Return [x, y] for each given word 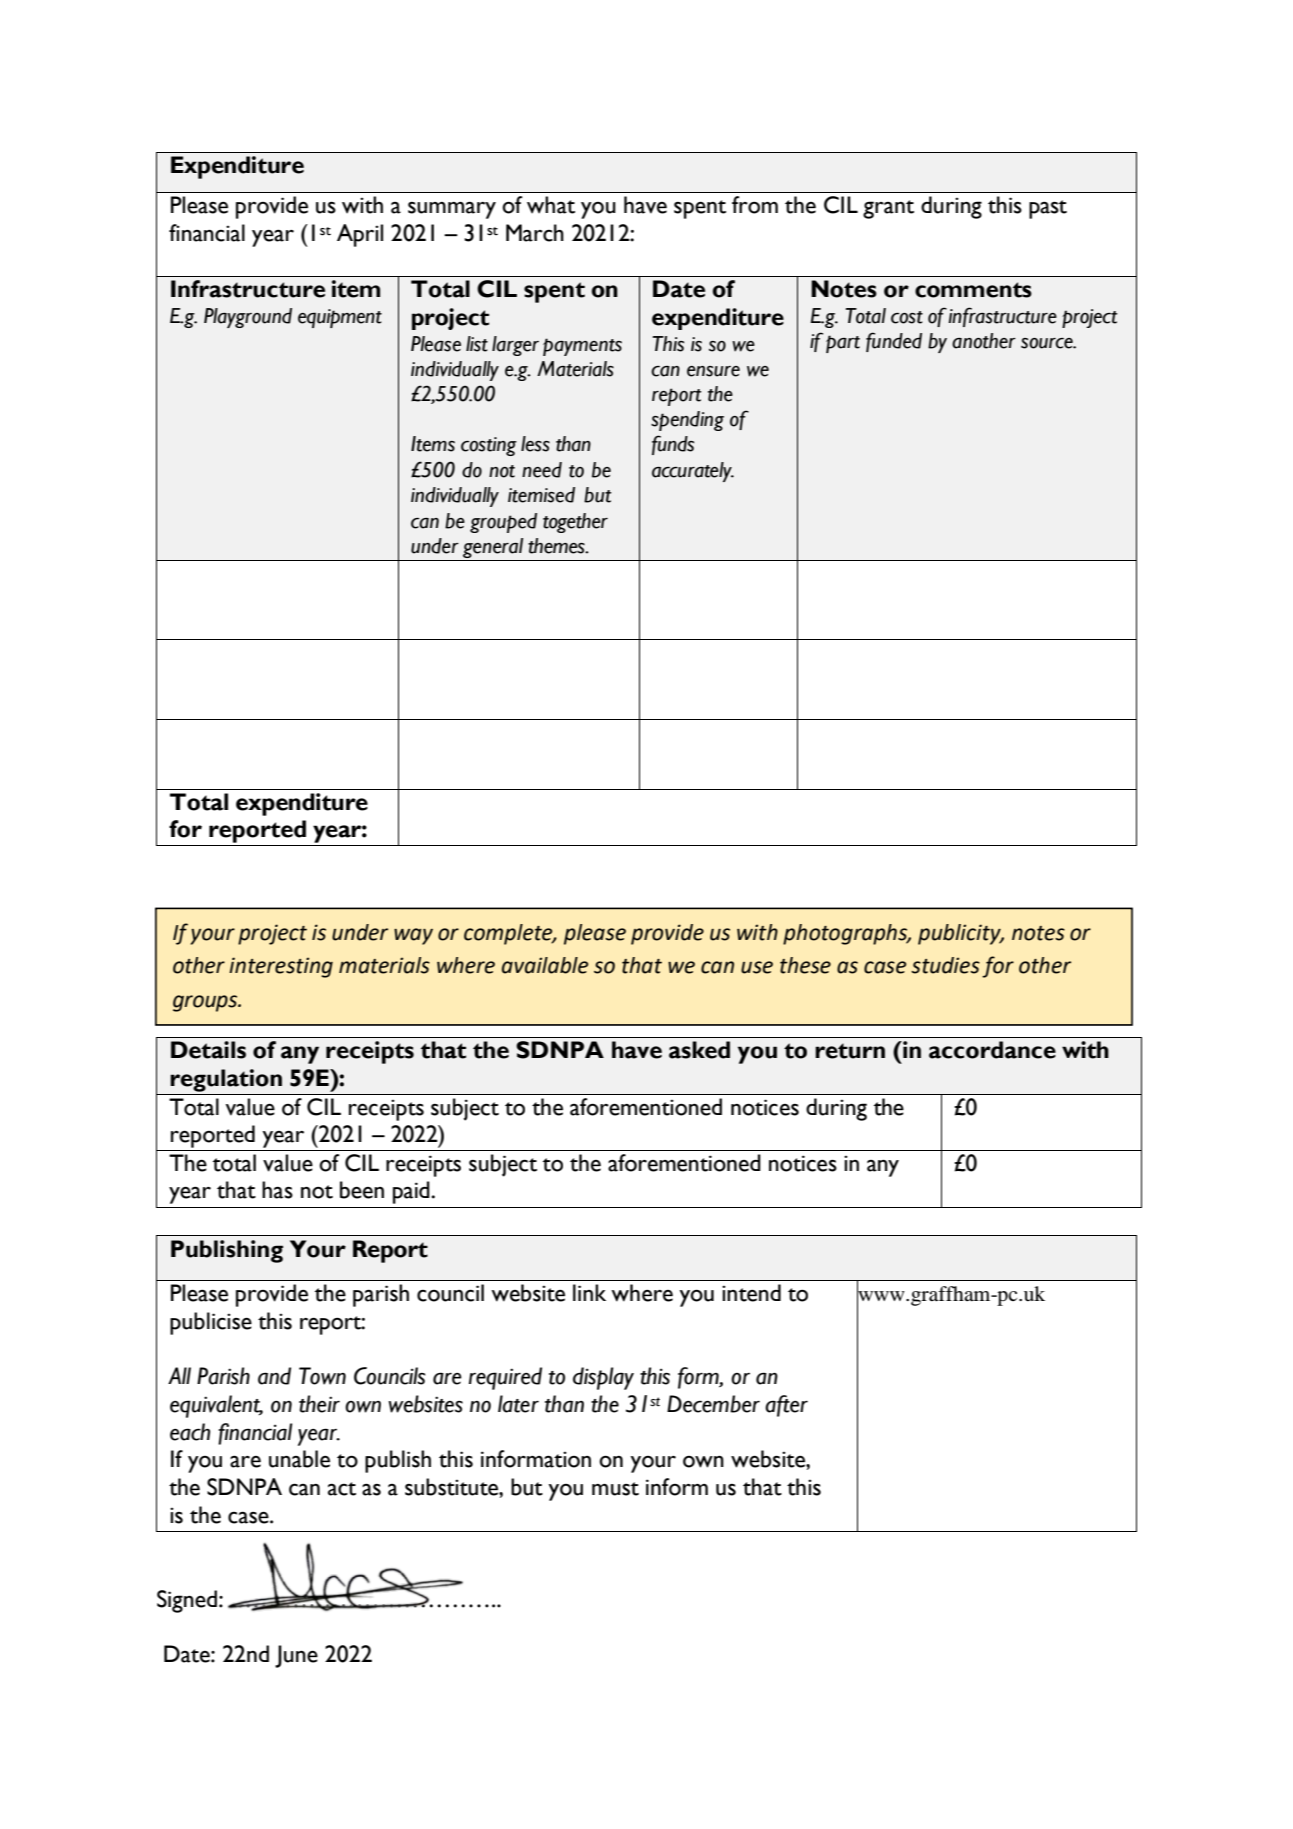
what [551, 205]
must [615, 1489]
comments [973, 290]
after [786, 1406]
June [296, 1656]
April [360, 235]
